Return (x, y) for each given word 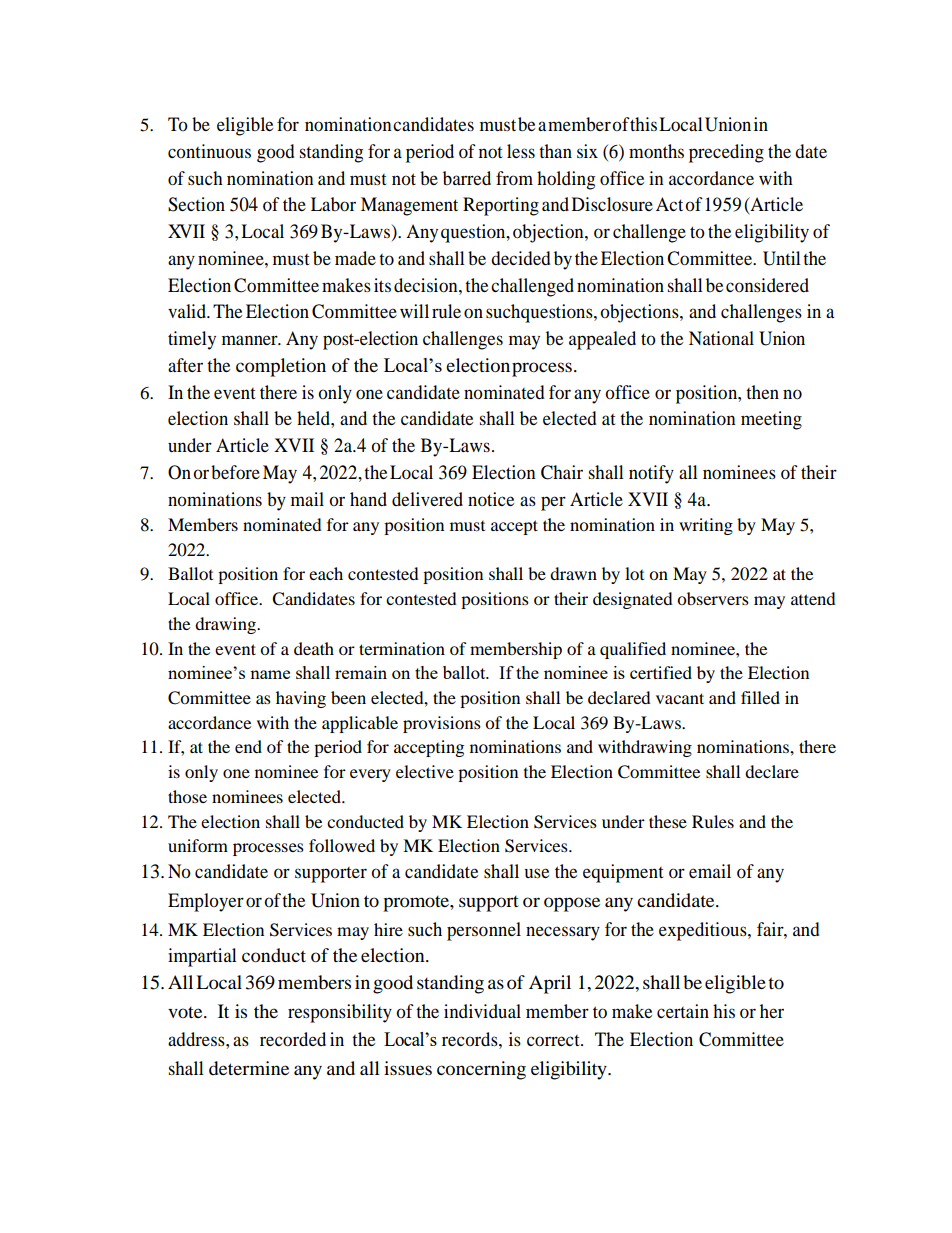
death (314, 648)
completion (281, 367)
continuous (209, 151)
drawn (573, 573)
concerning (481, 1070)
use (536, 873)
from (514, 178)
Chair (562, 472)
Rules (713, 821)
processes (268, 849)
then (762, 392)
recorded (293, 1039)
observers (713, 598)
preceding (726, 153)
